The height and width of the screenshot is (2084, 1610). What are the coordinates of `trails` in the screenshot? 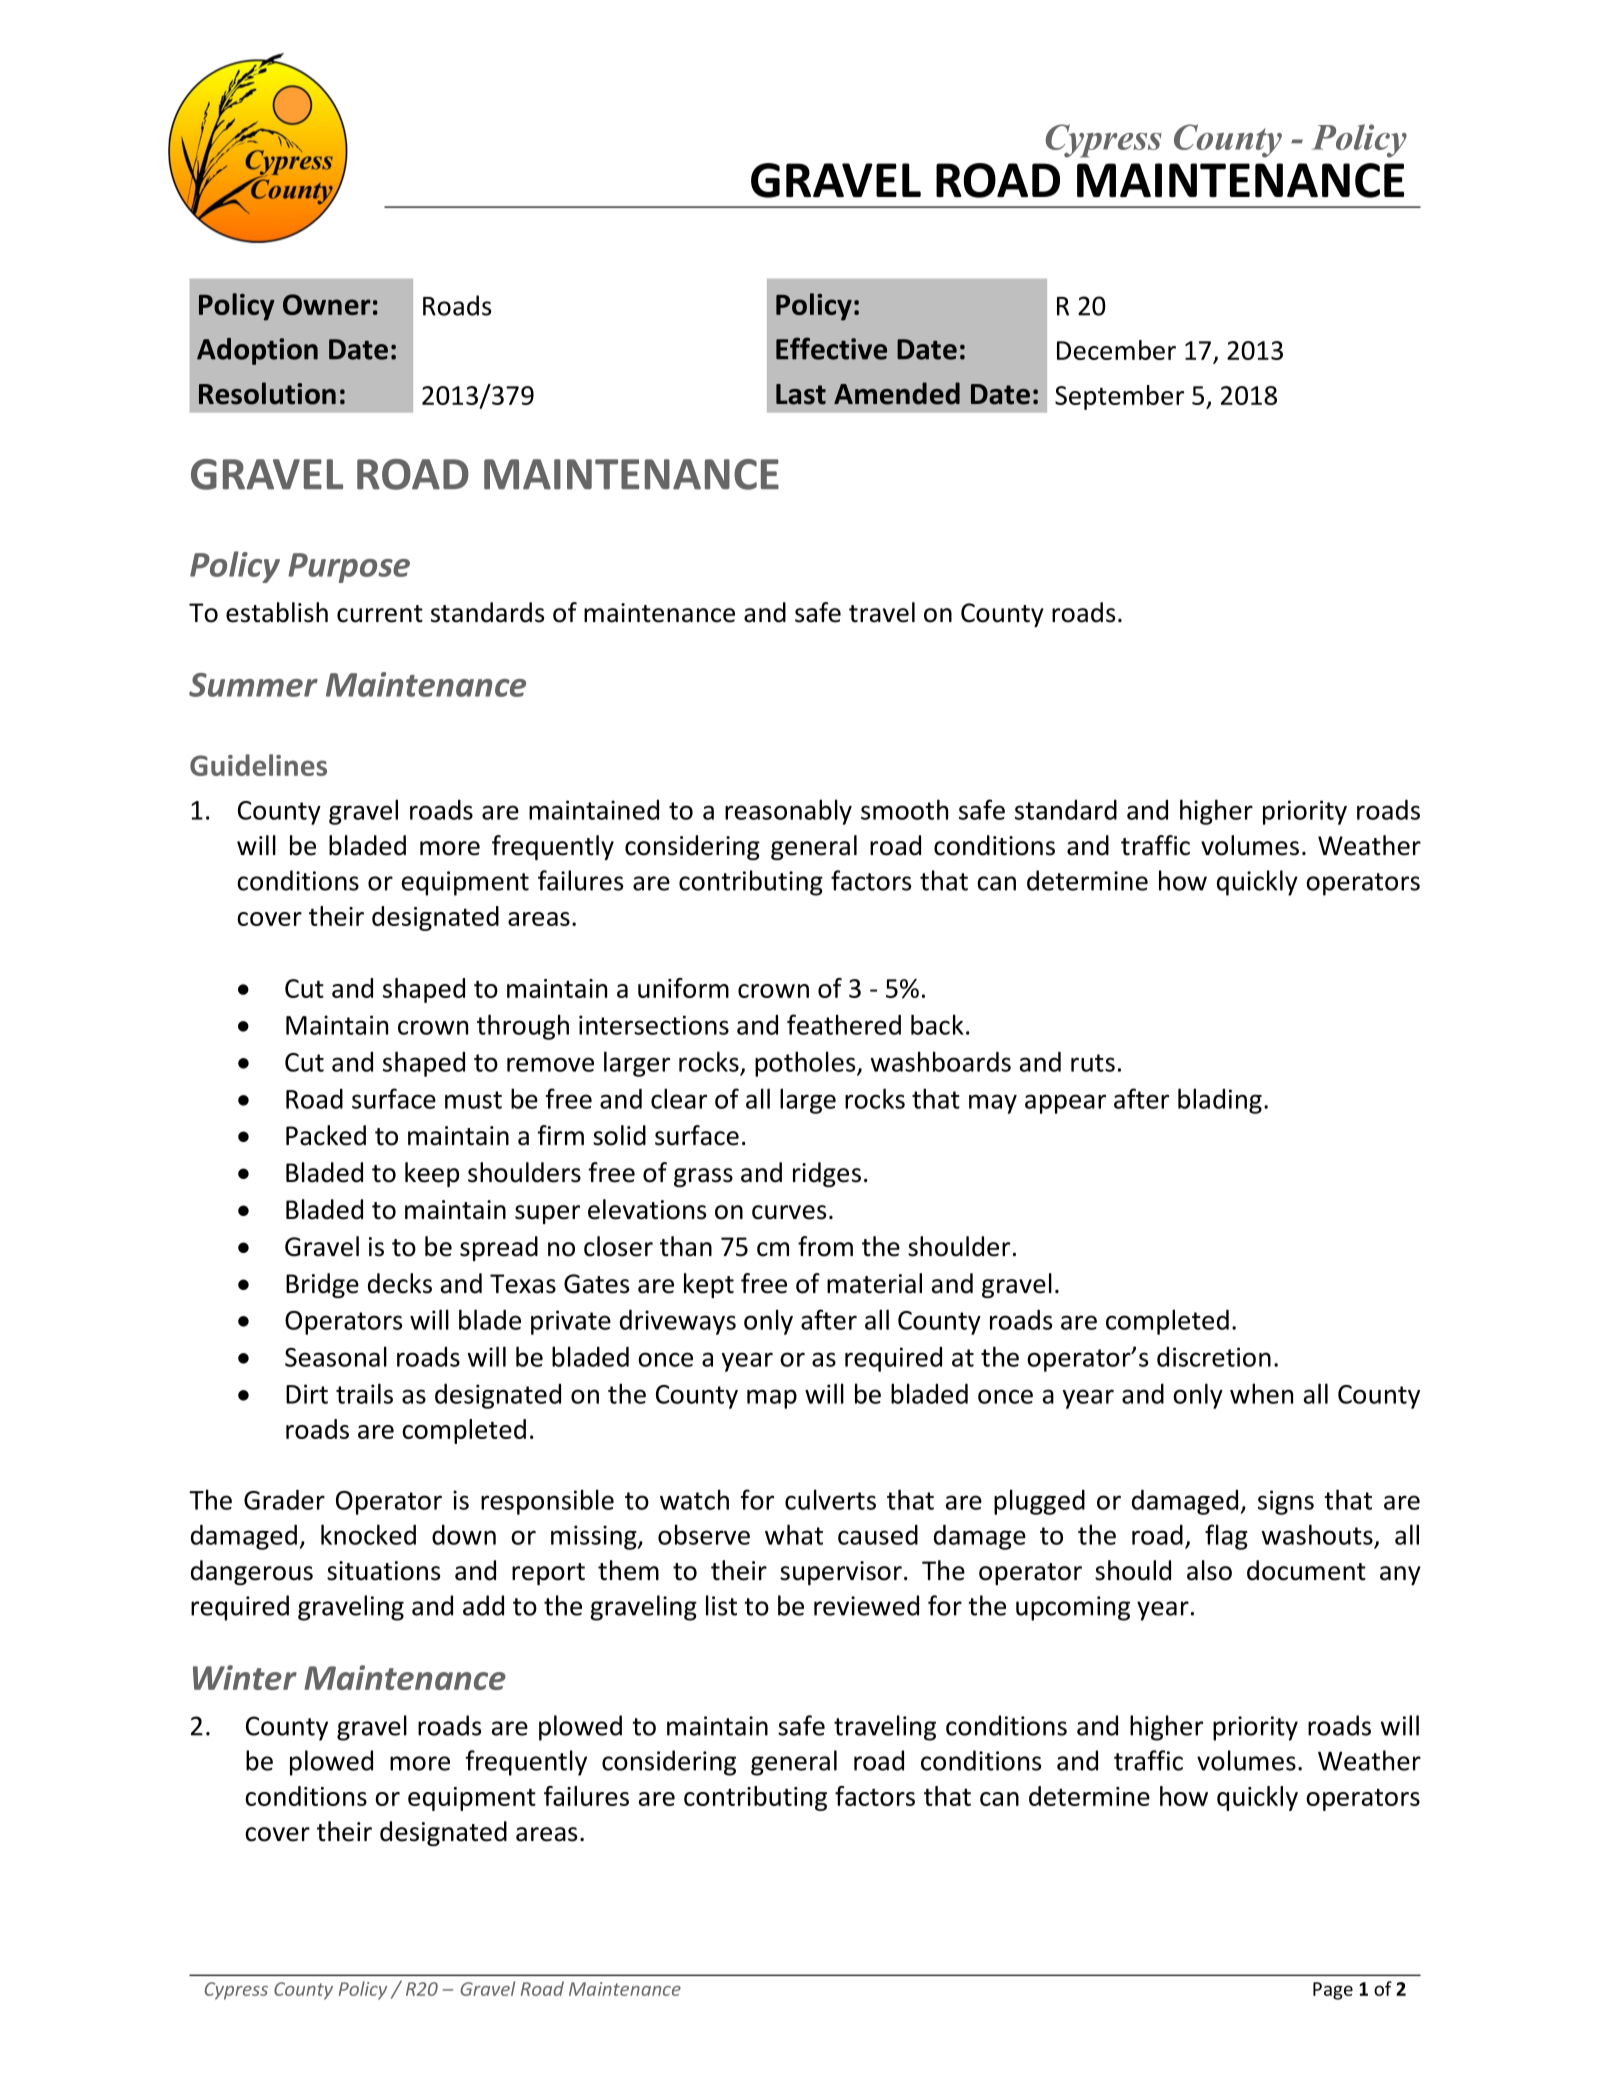 It's located at (364, 1393).
